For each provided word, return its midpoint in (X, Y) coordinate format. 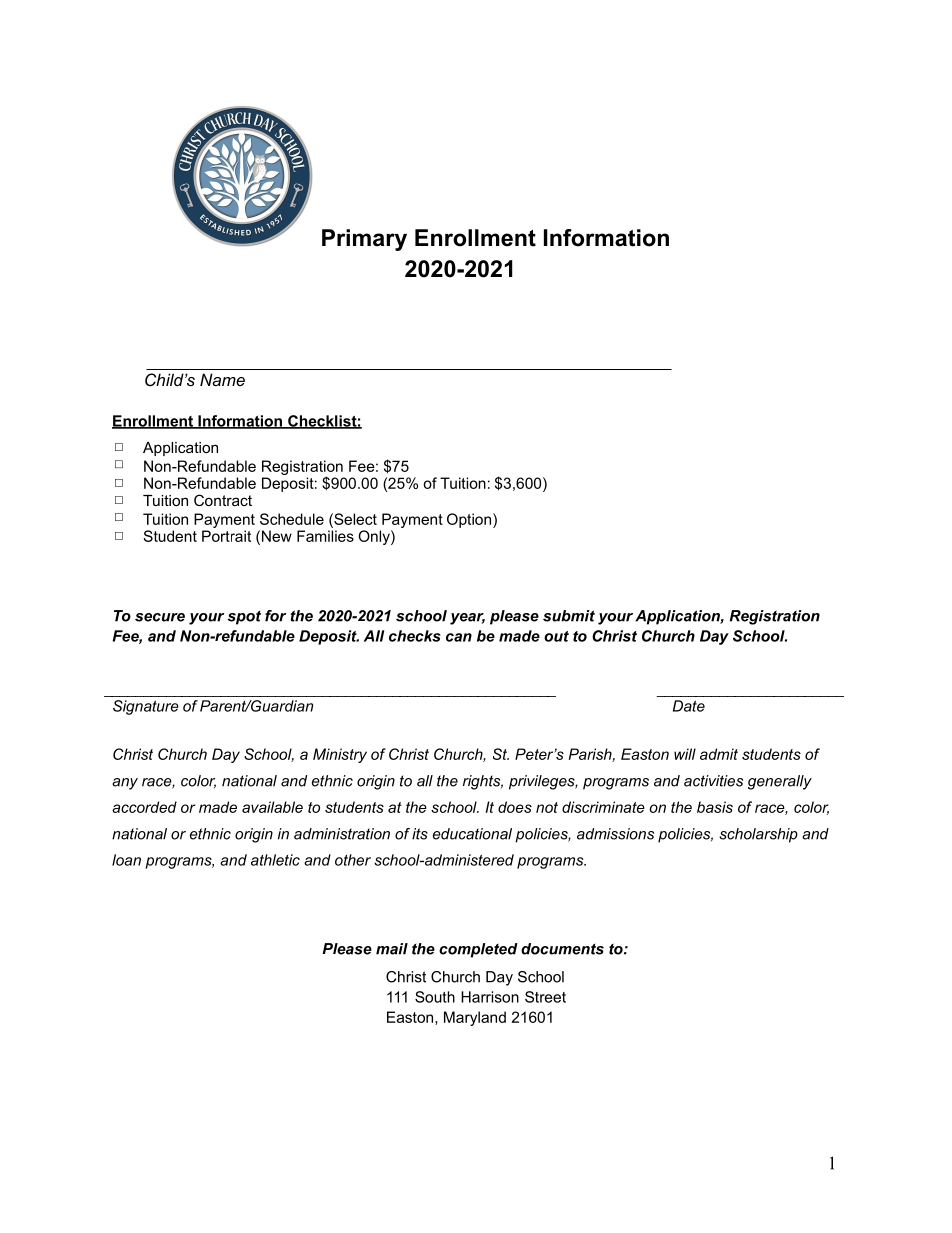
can (459, 637)
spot (244, 618)
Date (689, 706)
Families (325, 536)
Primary (364, 240)
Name (222, 379)
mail (392, 949)
